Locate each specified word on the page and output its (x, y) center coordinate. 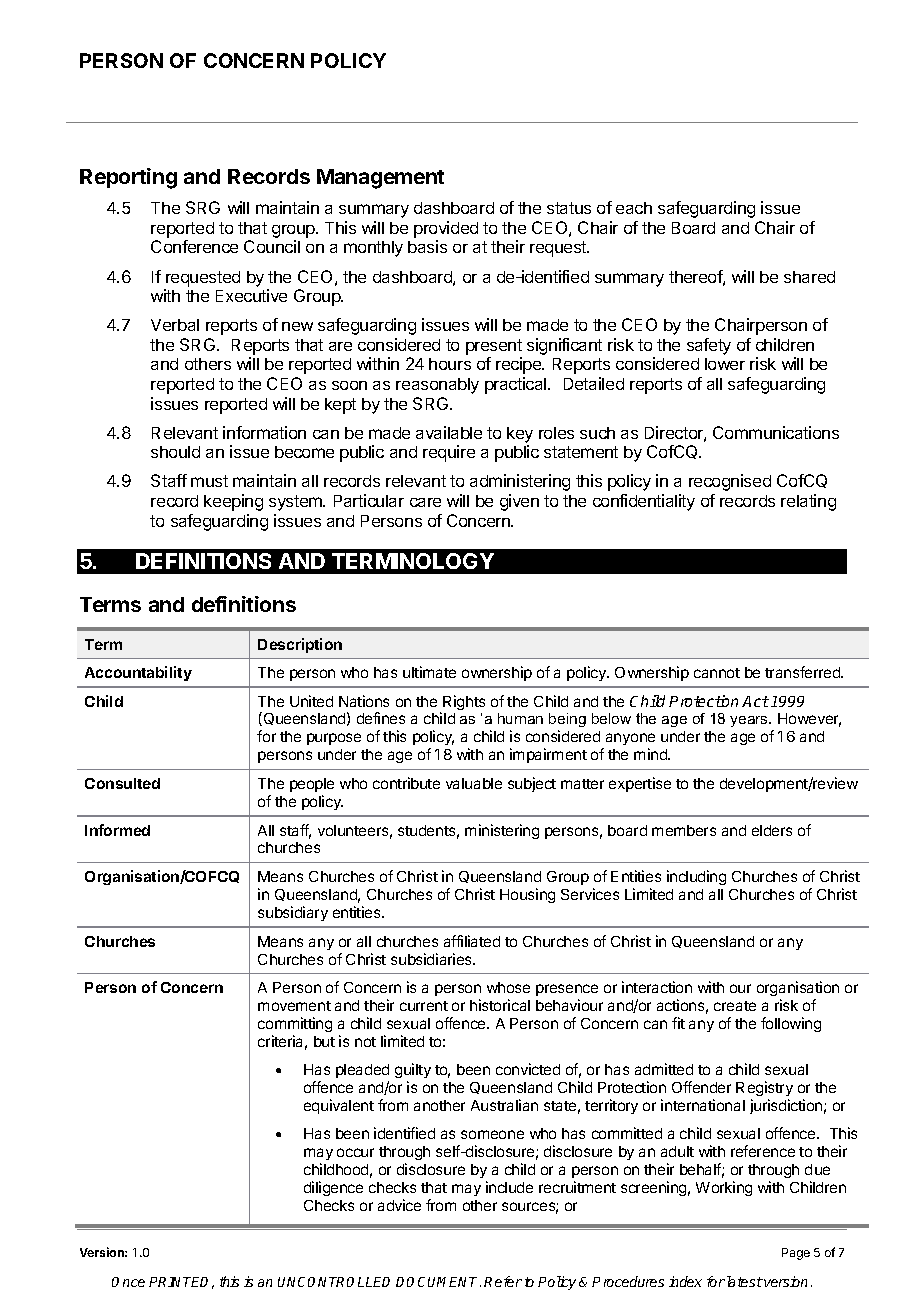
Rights (464, 702)
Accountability (138, 673)
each (634, 208)
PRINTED (181, 1283)
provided (446, 229)
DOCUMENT (438, 1282)
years (750, 721)
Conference (194, 246)
